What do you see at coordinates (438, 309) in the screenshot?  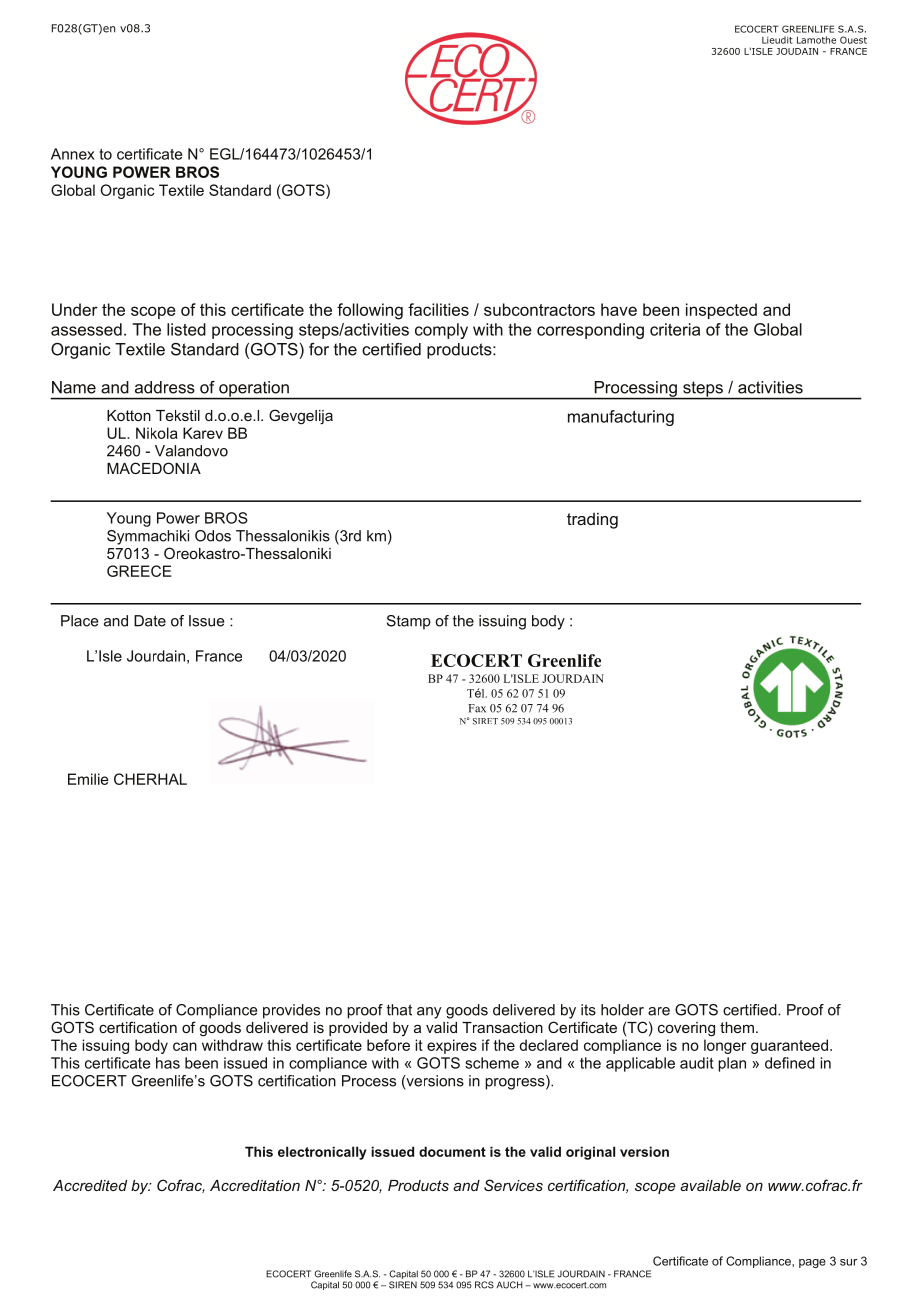 I see `facilities` at bounding box center [438, 309].
